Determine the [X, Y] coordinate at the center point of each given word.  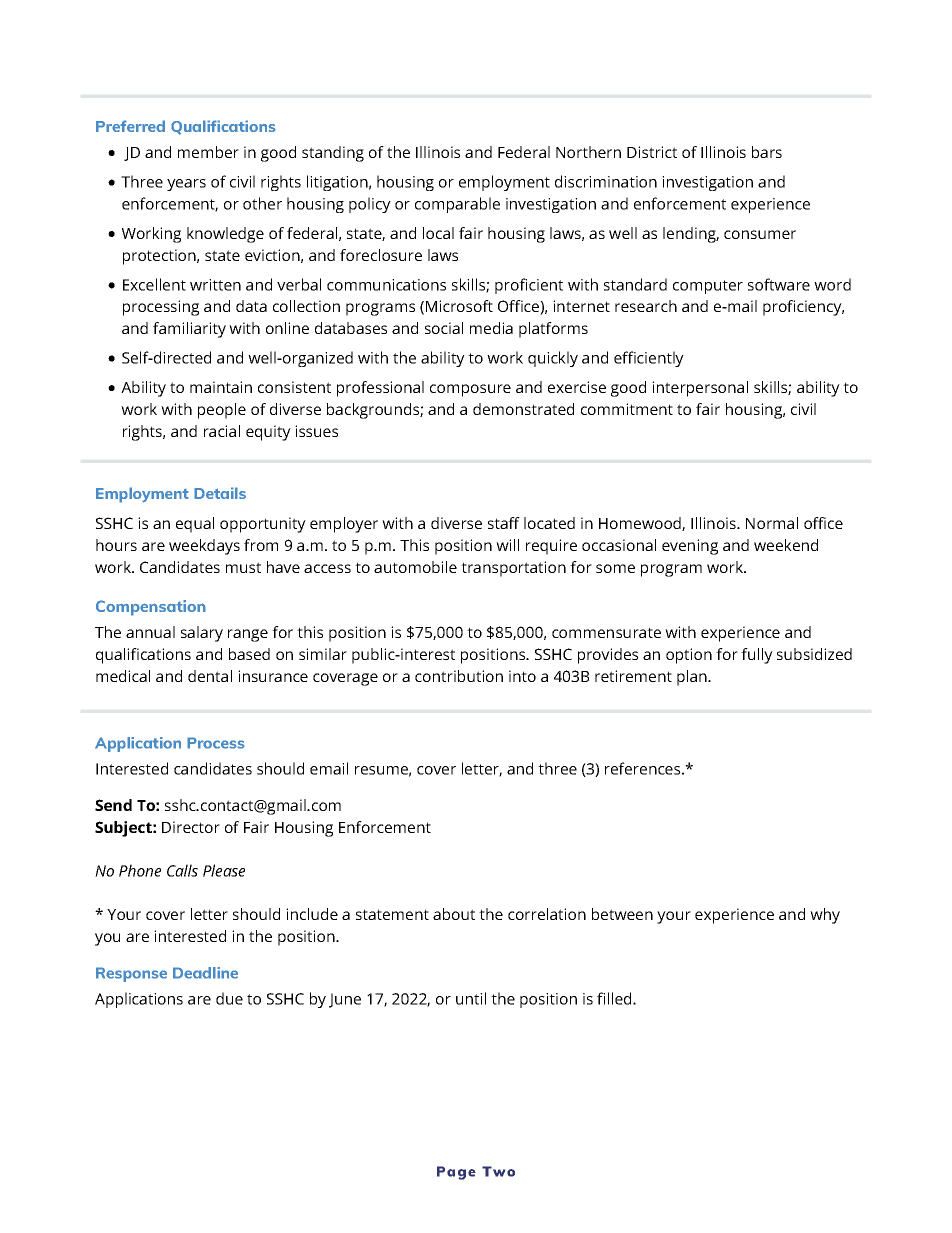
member [208, 152]
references [642, 768]
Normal [772, 523]
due [229, 998]
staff [504, 523]
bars [767, 152]
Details [220, 493]
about [454, 914]
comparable [457, 205]
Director [191, 827]
